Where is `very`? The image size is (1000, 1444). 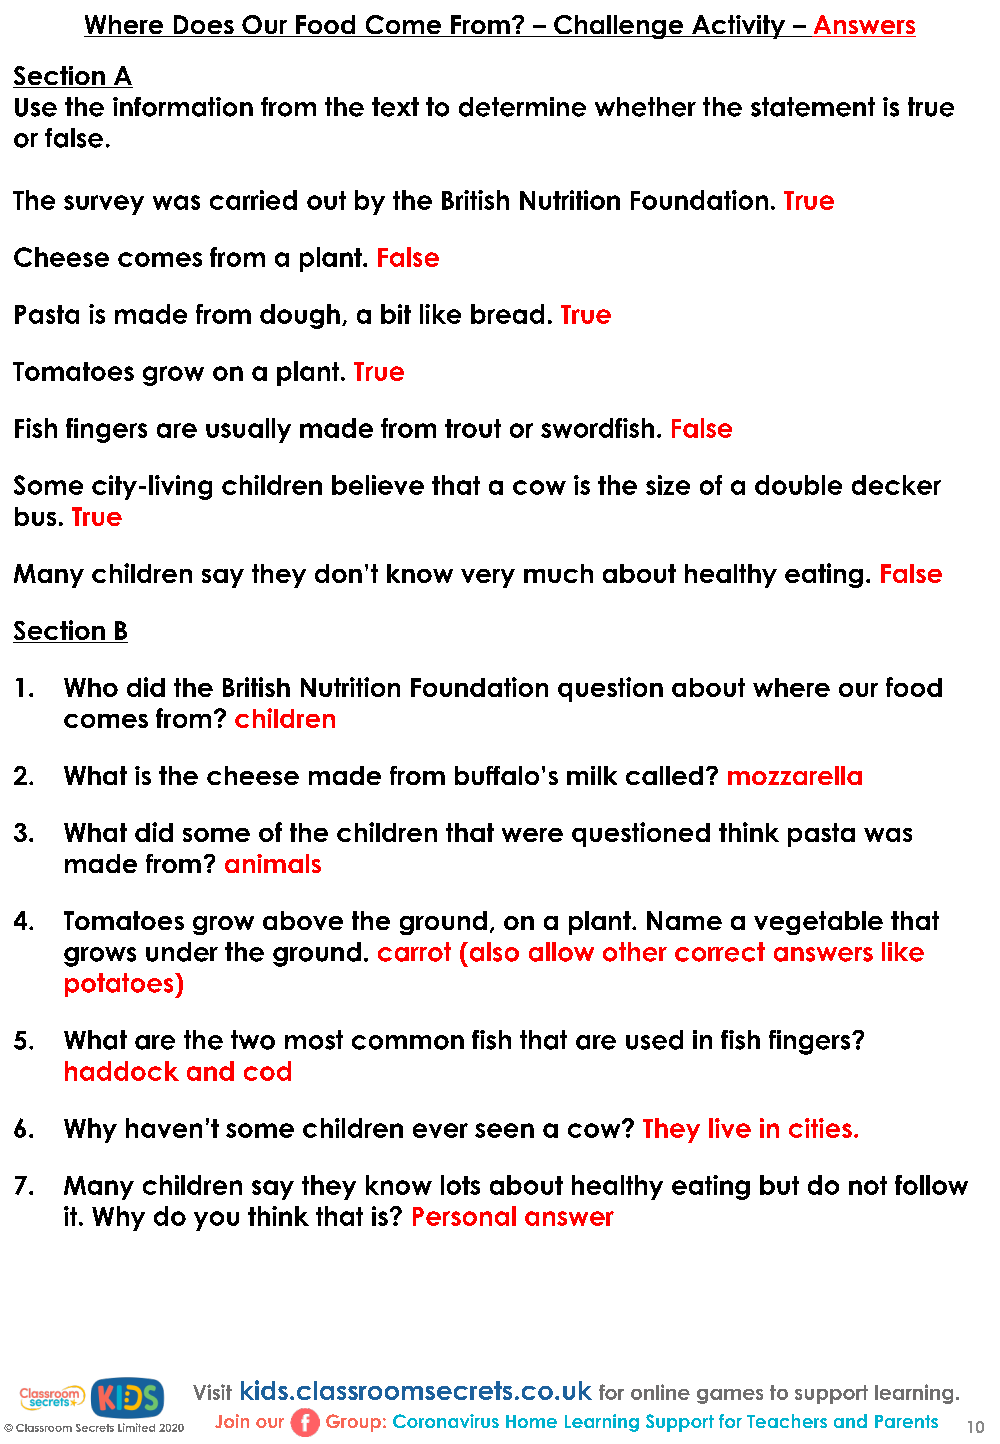 very is located at coordinates (488, 578).
